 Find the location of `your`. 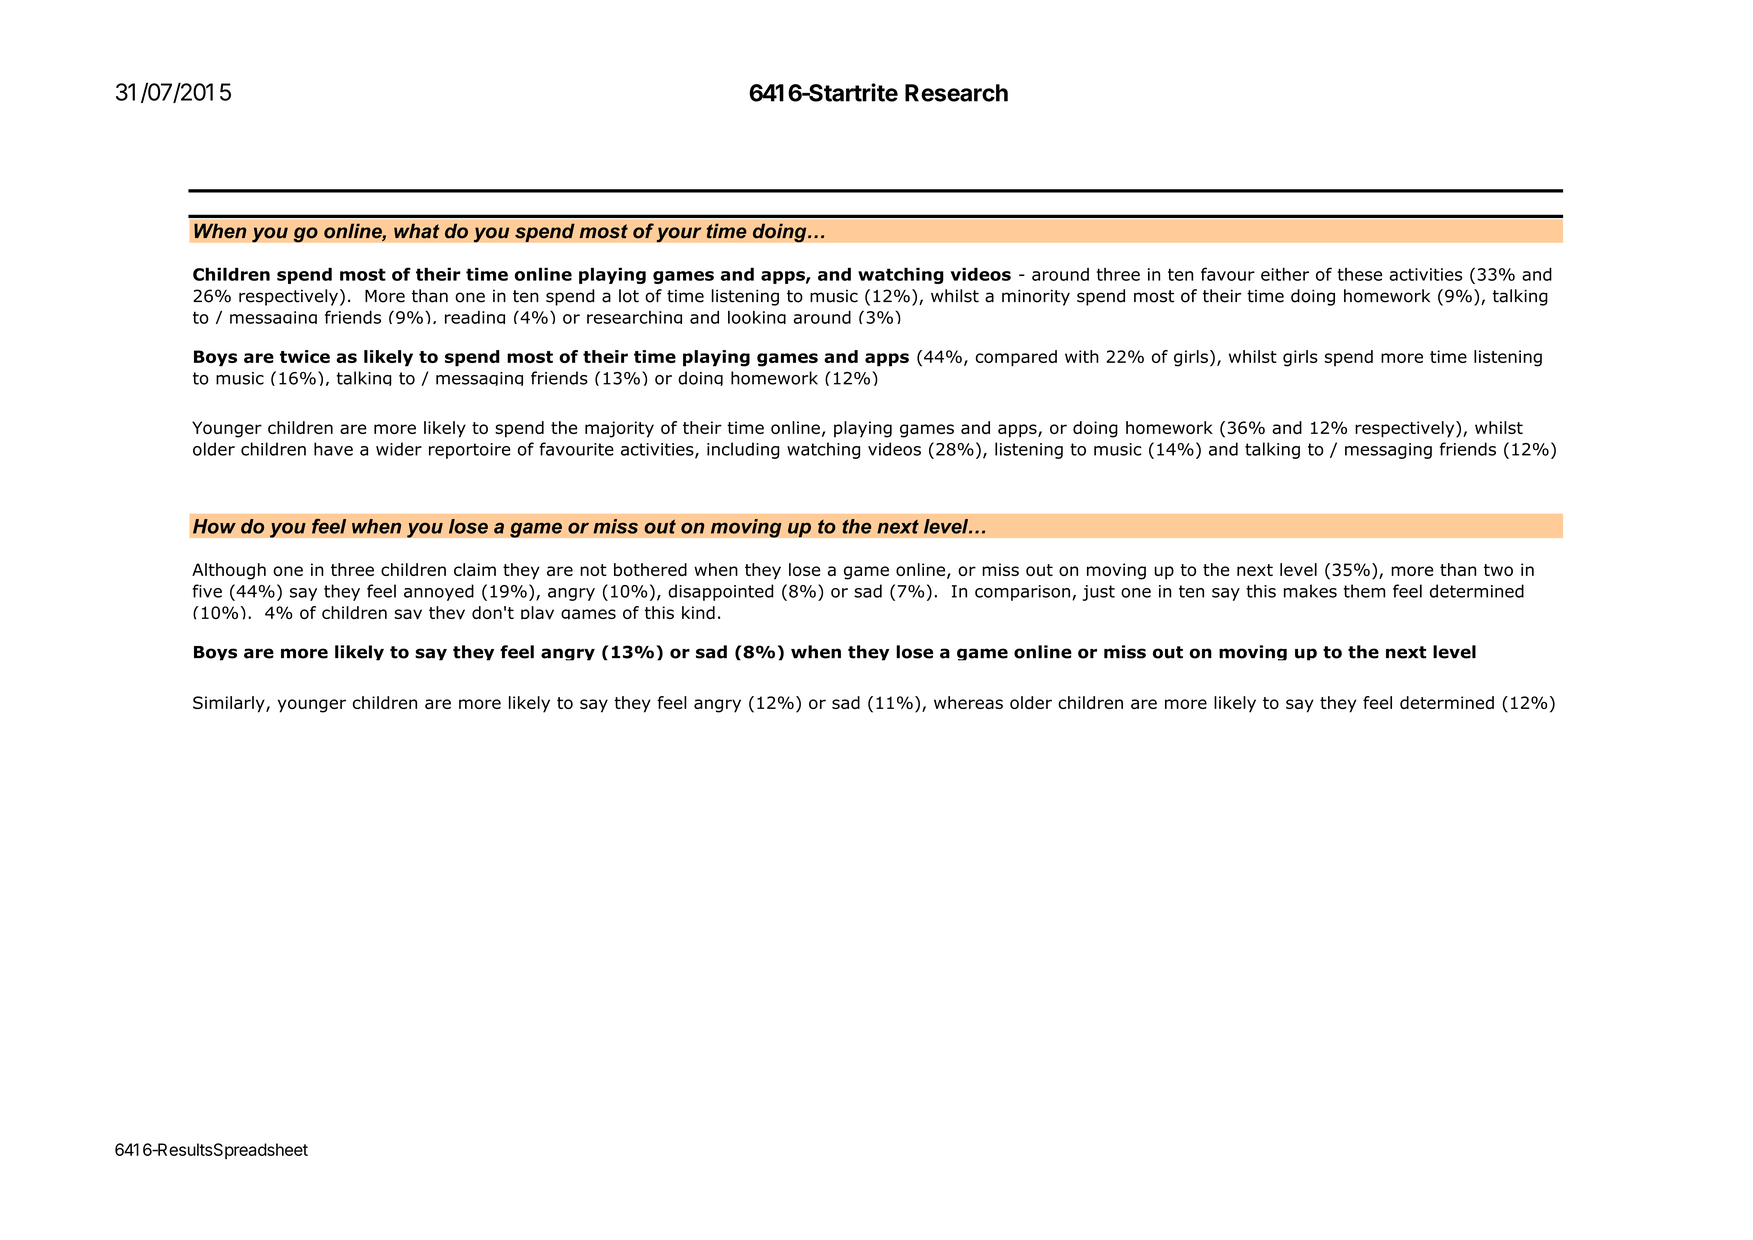

your is located at coordinates (679, 235).
